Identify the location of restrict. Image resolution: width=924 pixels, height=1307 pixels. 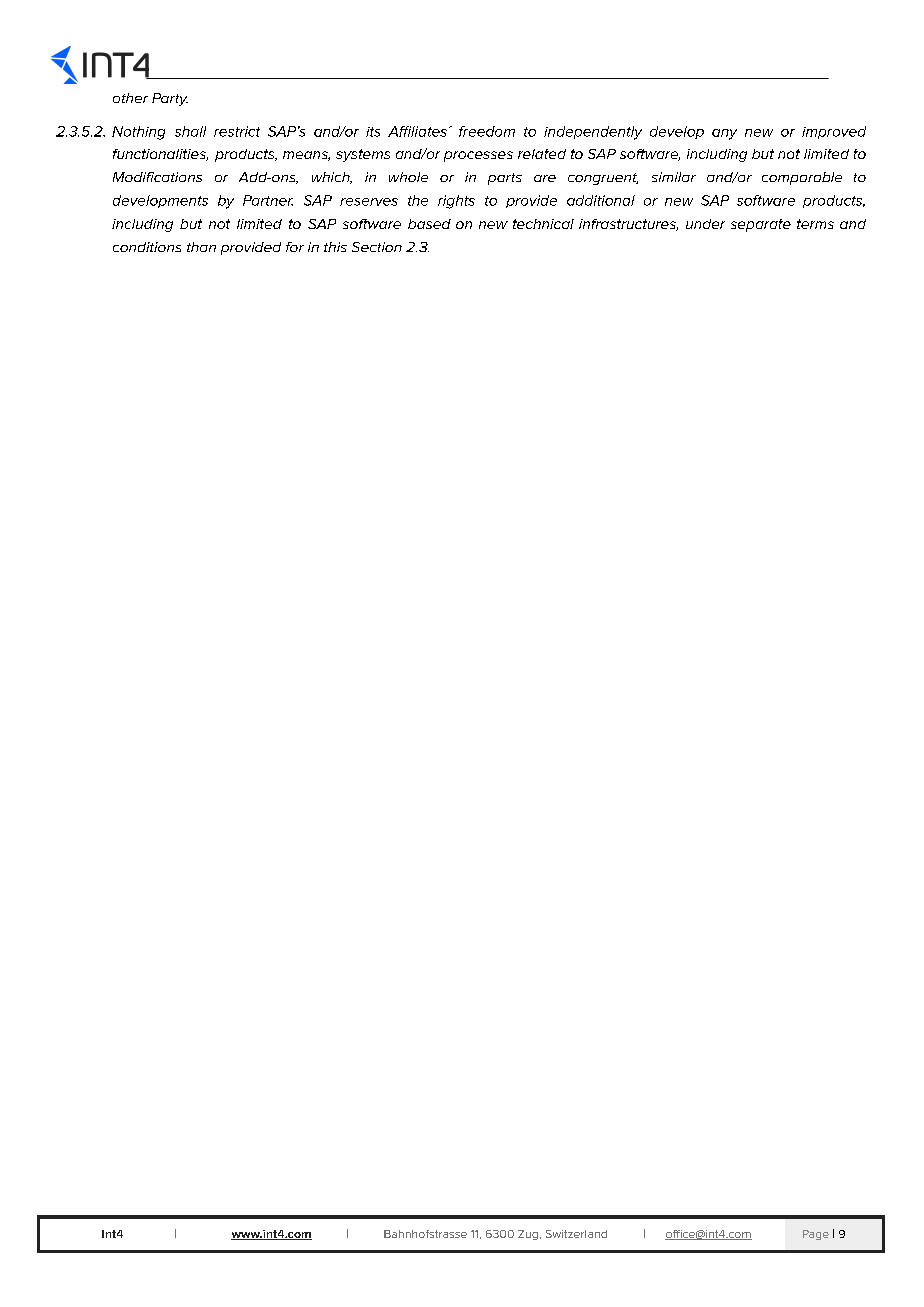
(237, 131).
